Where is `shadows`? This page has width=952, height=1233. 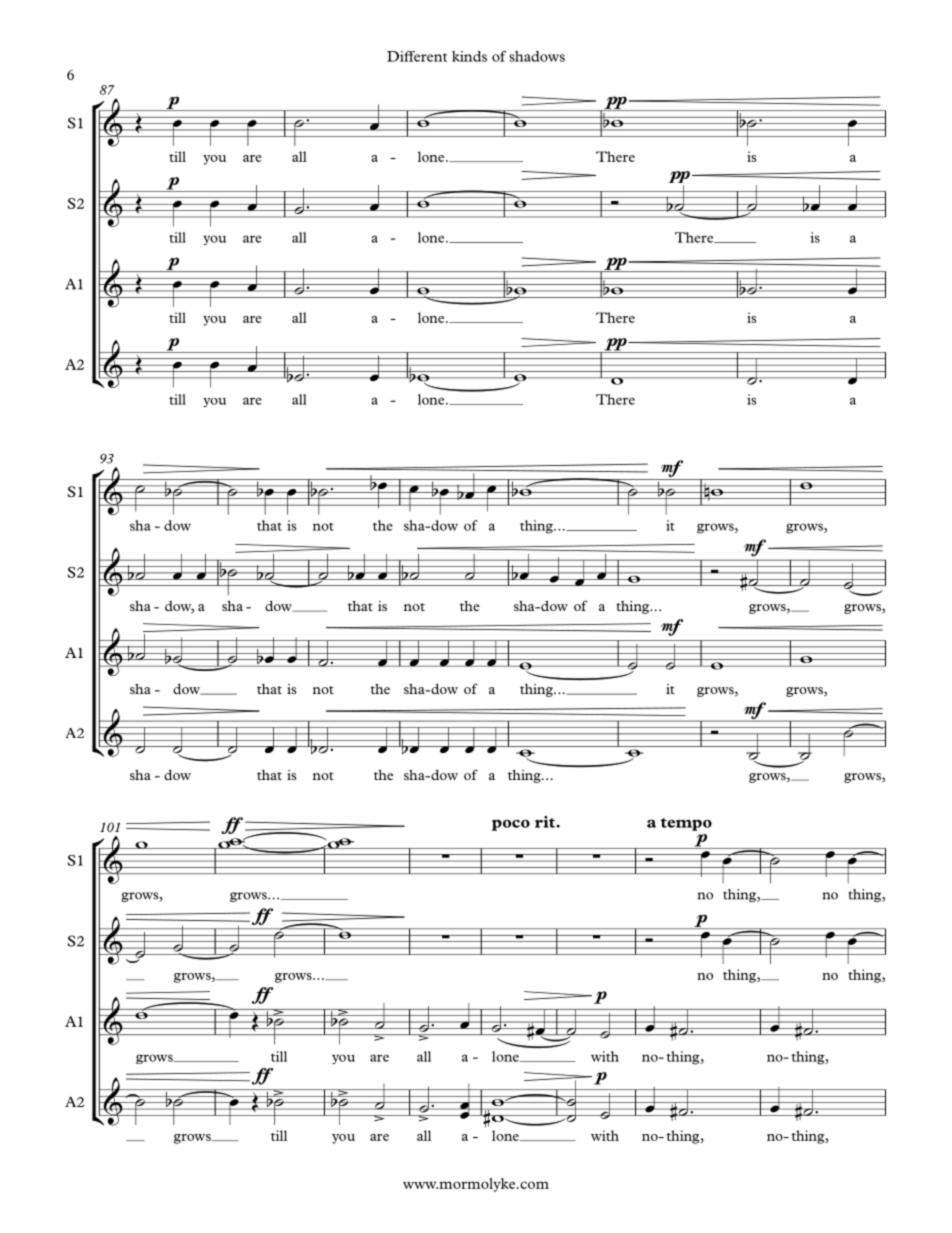
shadows is located at coordinates (537, 56).
